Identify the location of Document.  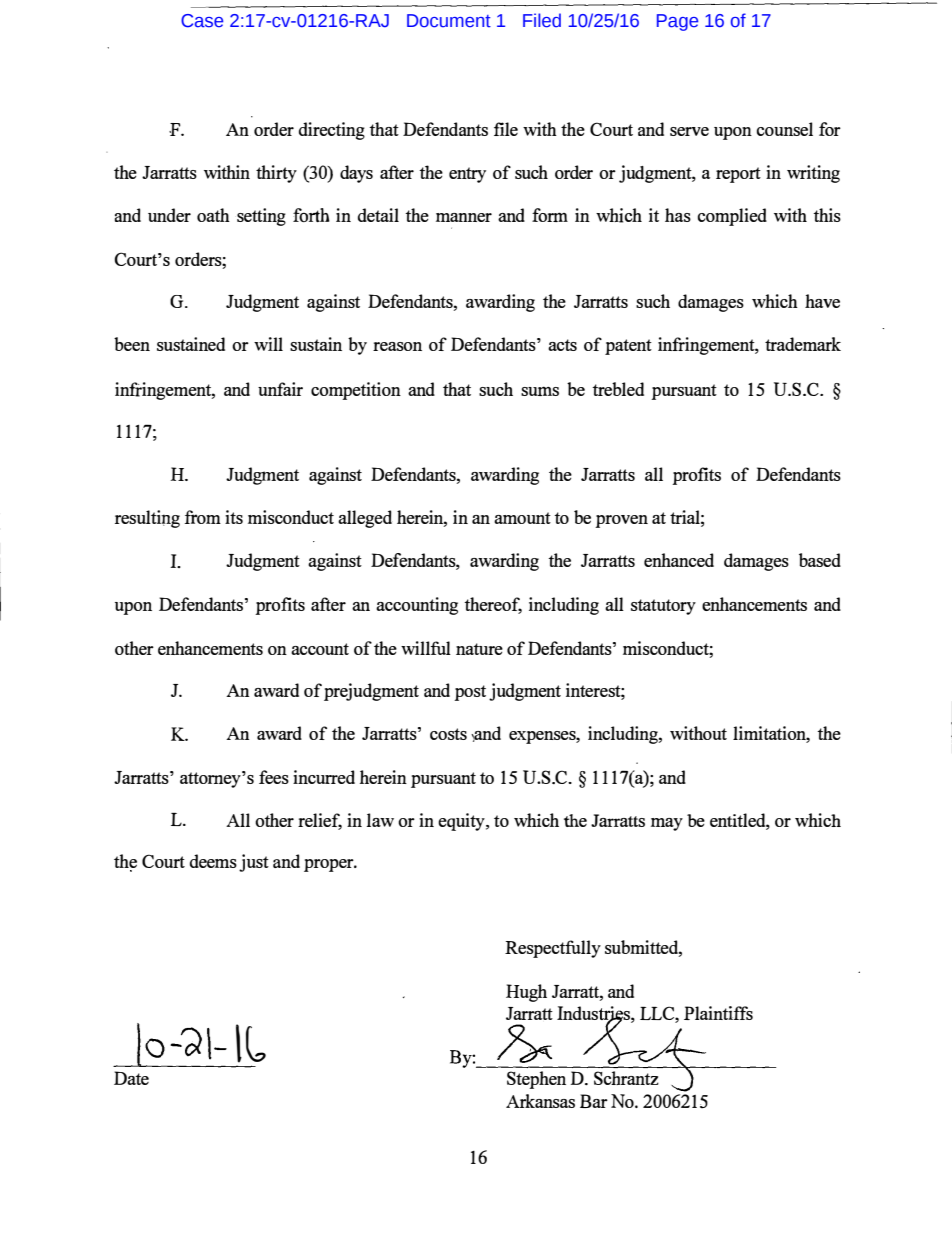
(449, 21).
